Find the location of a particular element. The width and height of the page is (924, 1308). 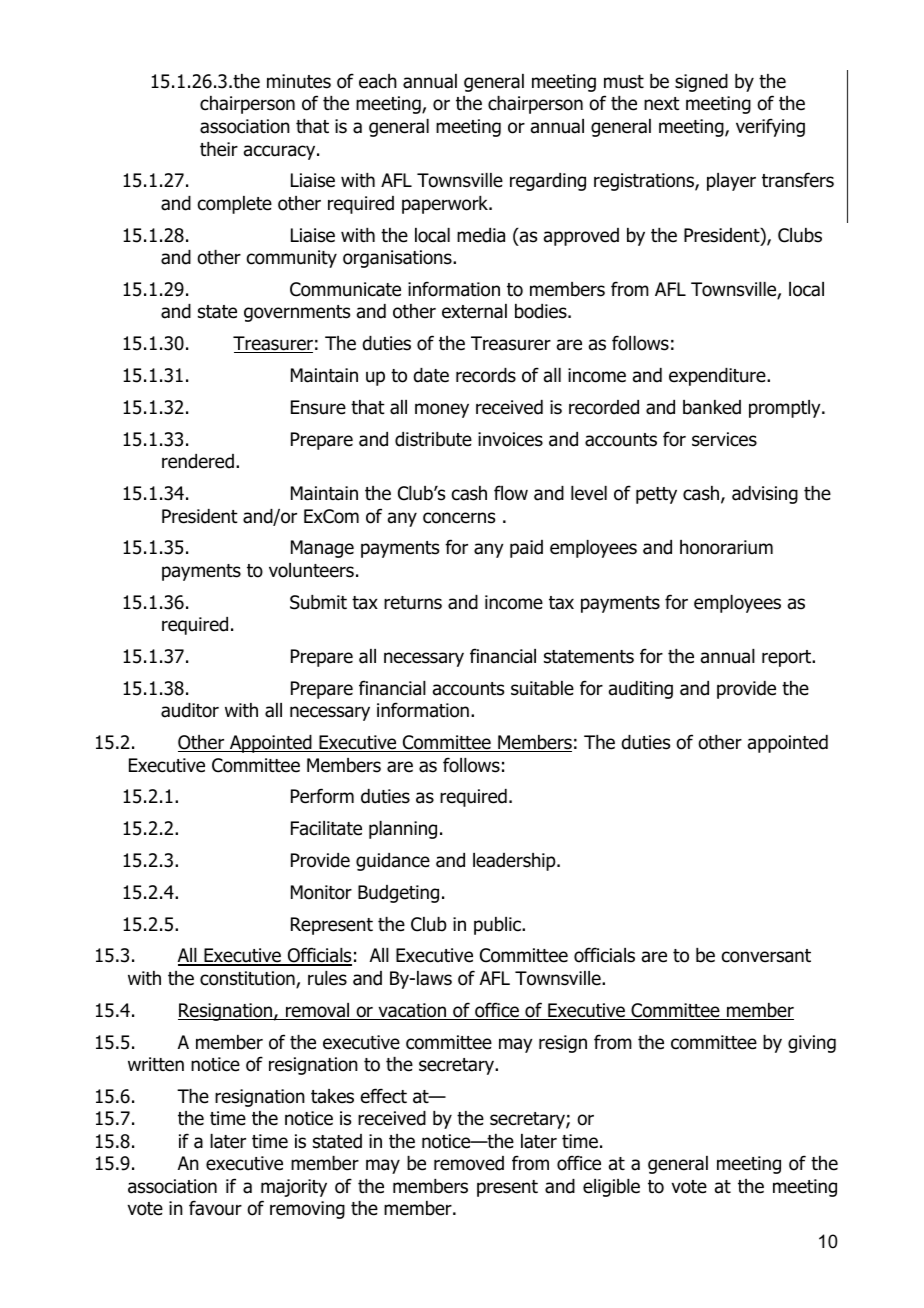

removed is located at coordinates (469, 1163).
